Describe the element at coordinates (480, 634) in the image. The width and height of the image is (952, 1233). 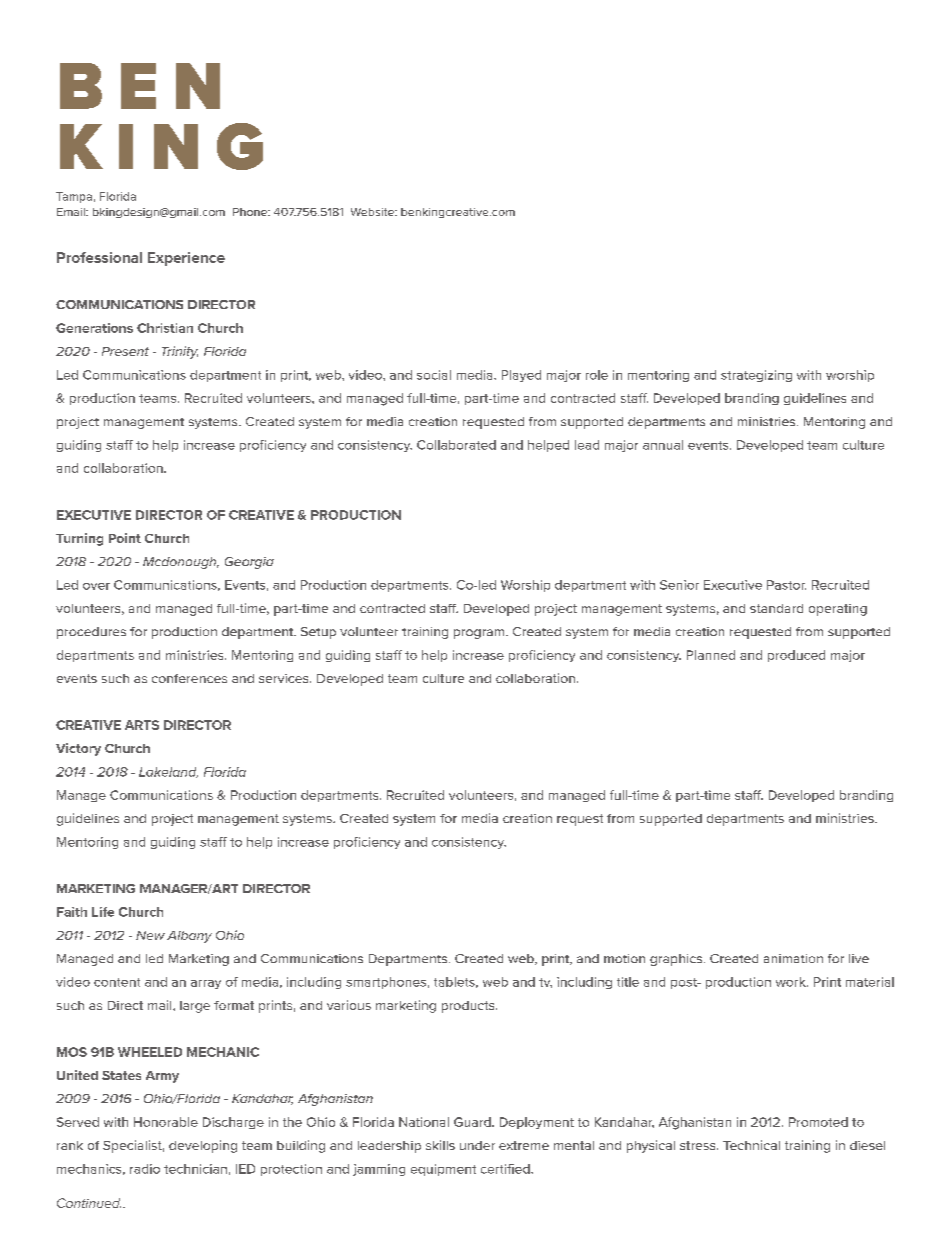
I see `program` at that location.
